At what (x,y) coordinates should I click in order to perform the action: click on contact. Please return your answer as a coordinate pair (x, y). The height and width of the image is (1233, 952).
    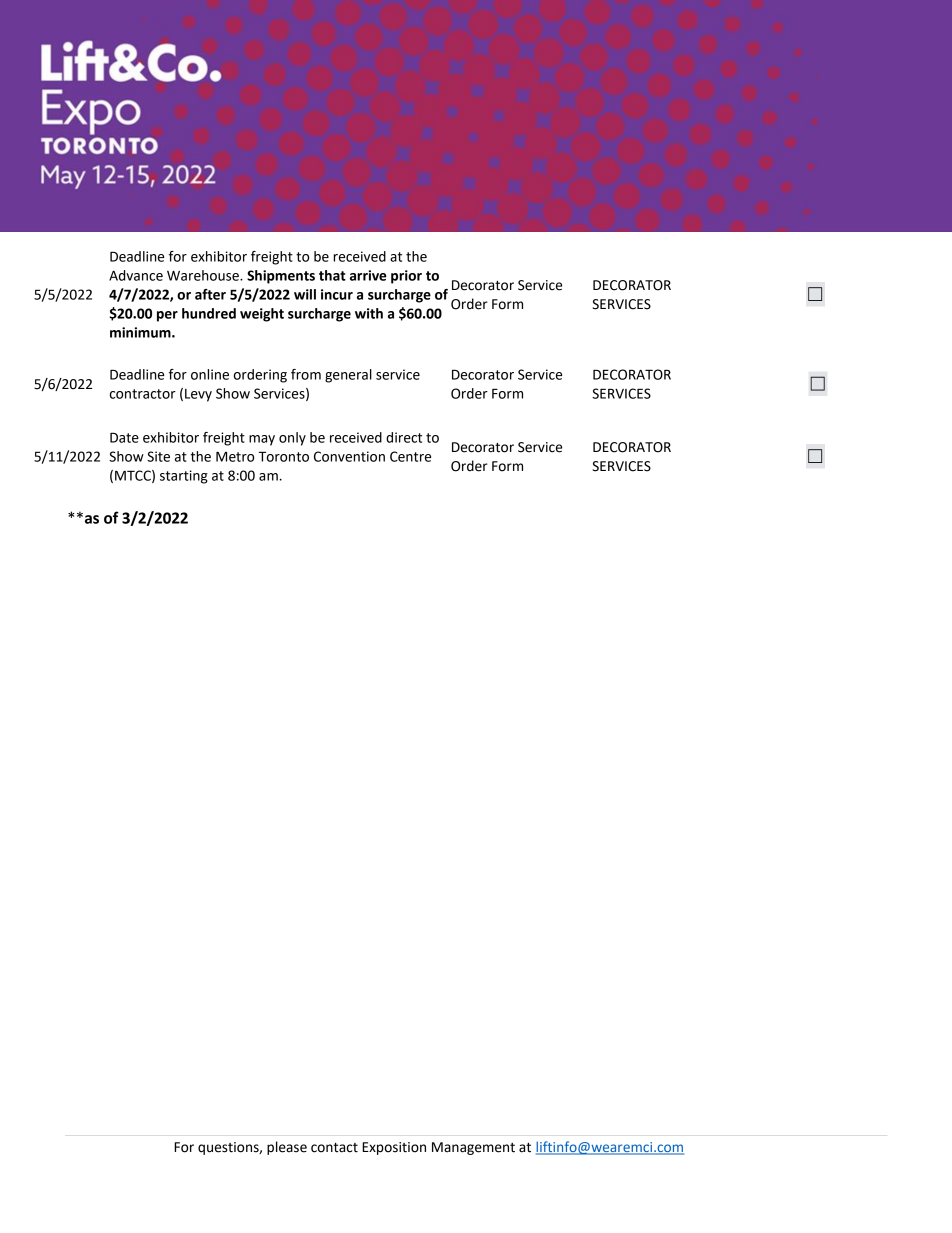
    Looking at the image, I should click on (334, 1148).
